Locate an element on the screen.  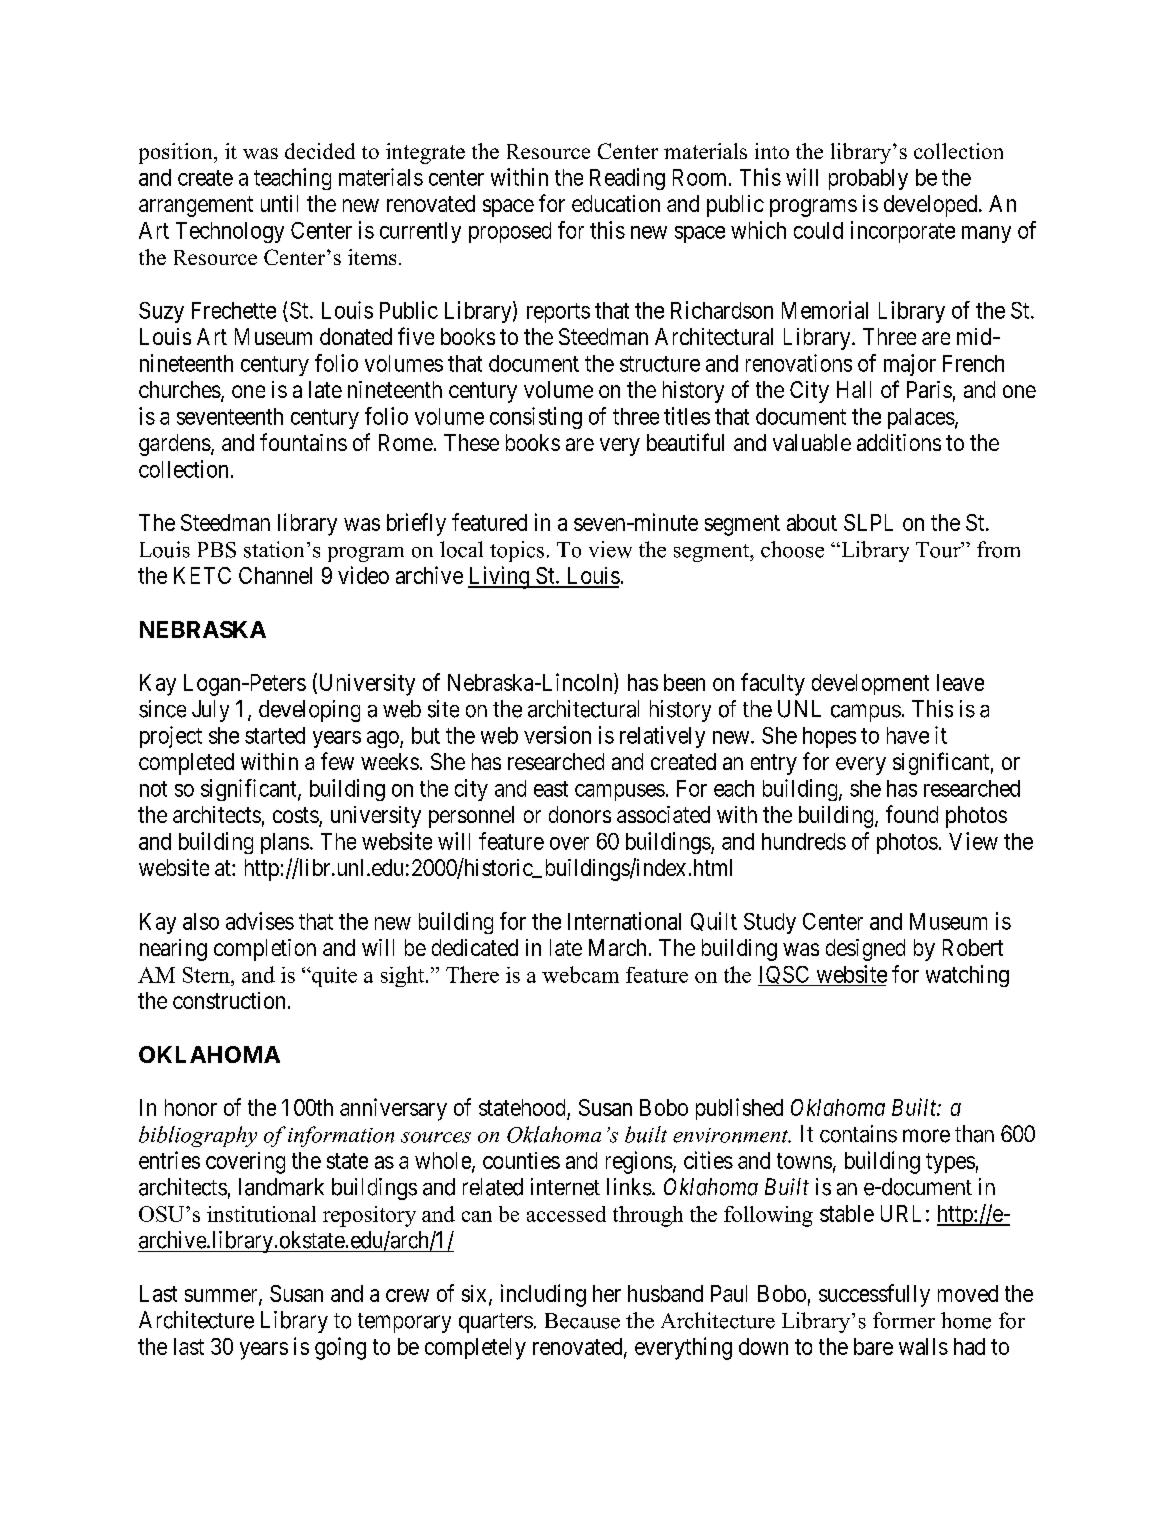
probably is located at coordinates (868, 179).
